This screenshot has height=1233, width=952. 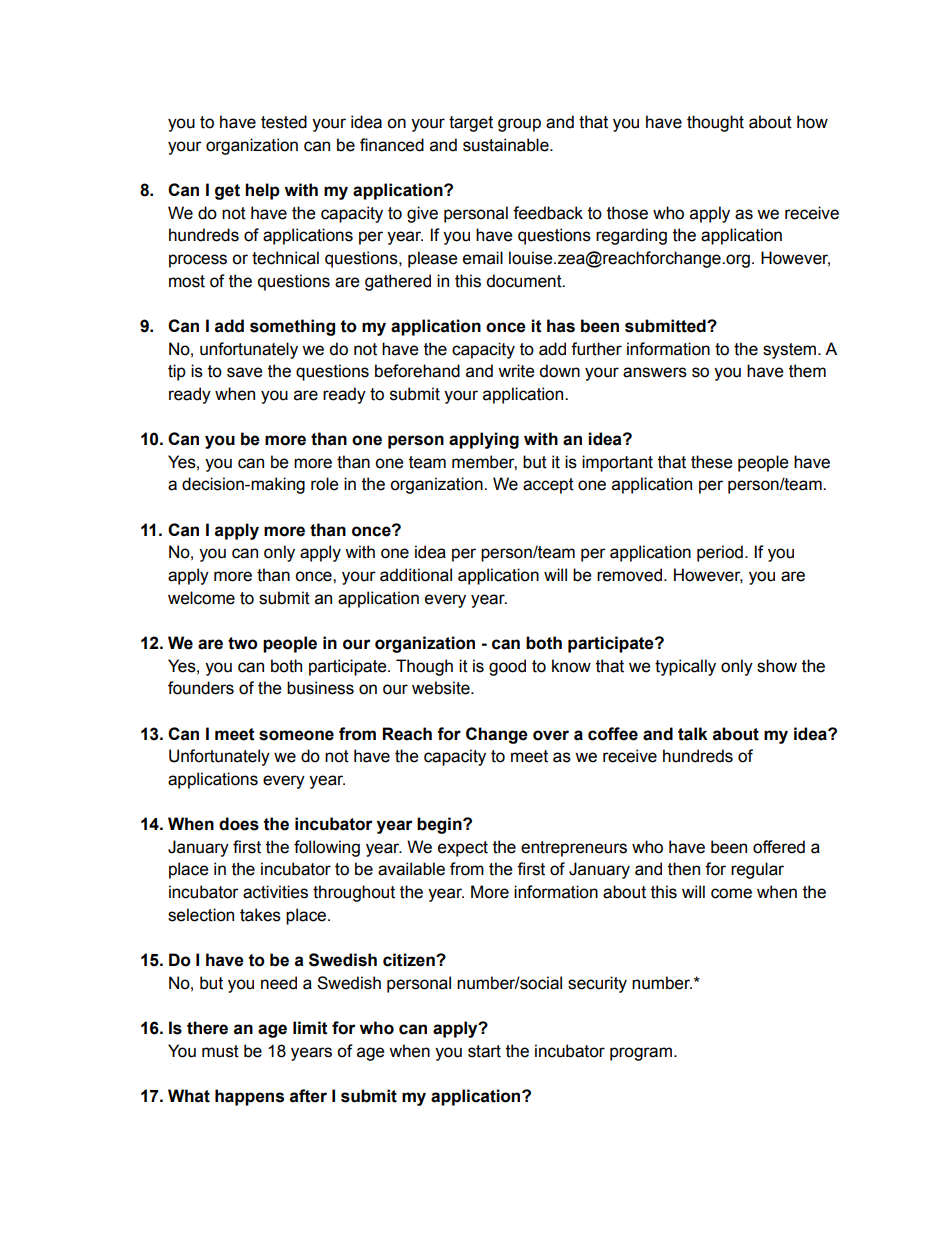 What do you see at coordinates (507, 667) in the screenshot?
I see `good` at bounding box center [507, 667].
